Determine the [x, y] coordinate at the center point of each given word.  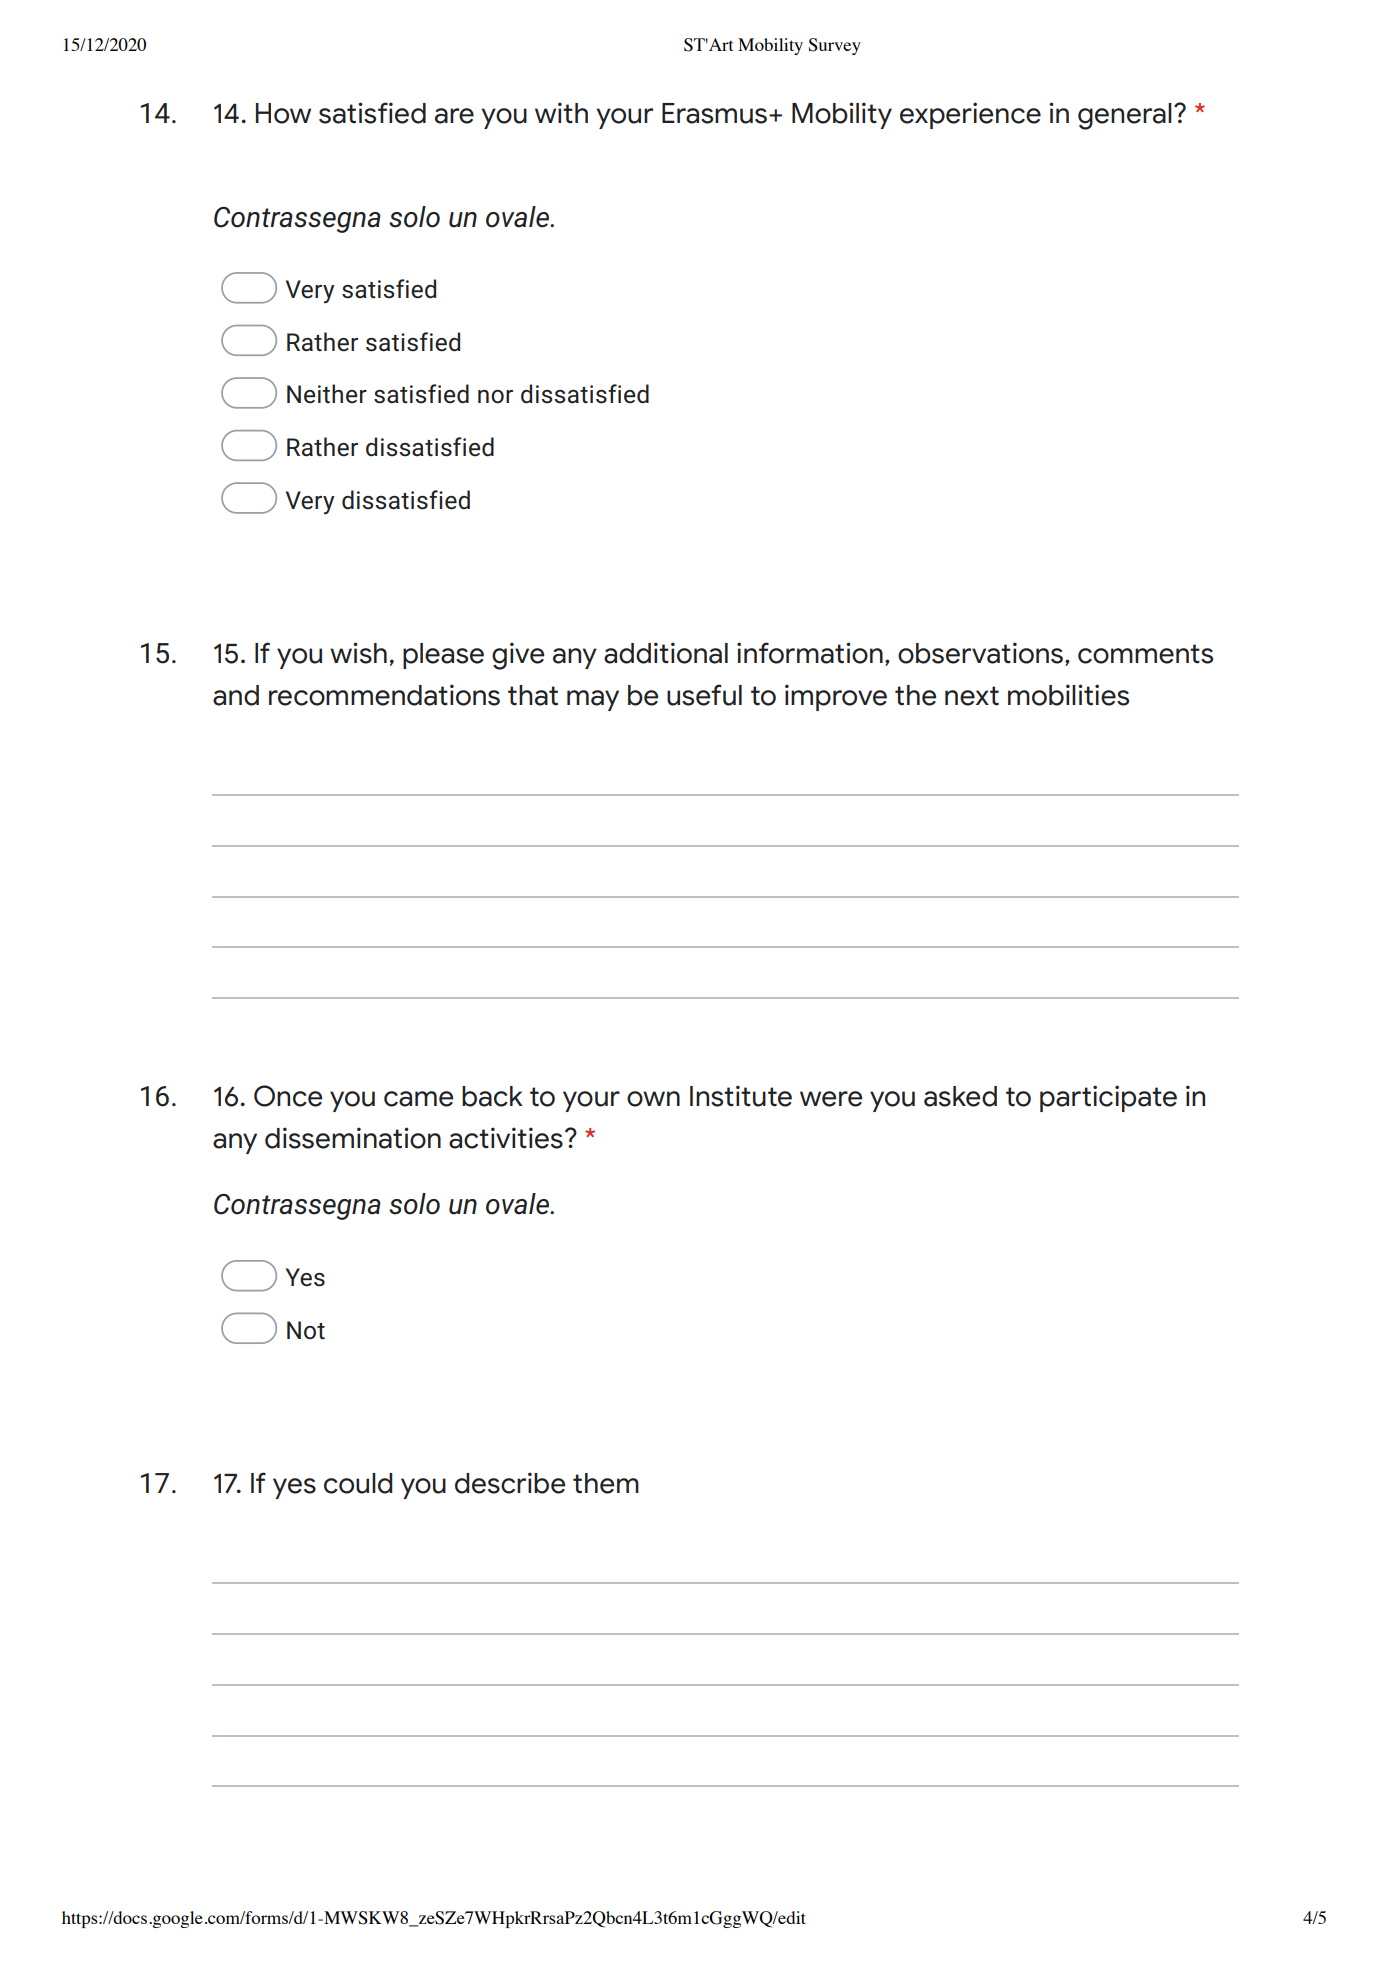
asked [960, 1096]
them [606, 1483]
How [283, 113]
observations [980, 653]
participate [1108, 1098]
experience [970, 115]
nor [495, 397]
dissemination [353, 1138]
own [653, 1099]
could [358, 1483]
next [972, 696]
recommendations [384, 695]
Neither [327, 394]
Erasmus [716, 113]
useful [704, 695]
